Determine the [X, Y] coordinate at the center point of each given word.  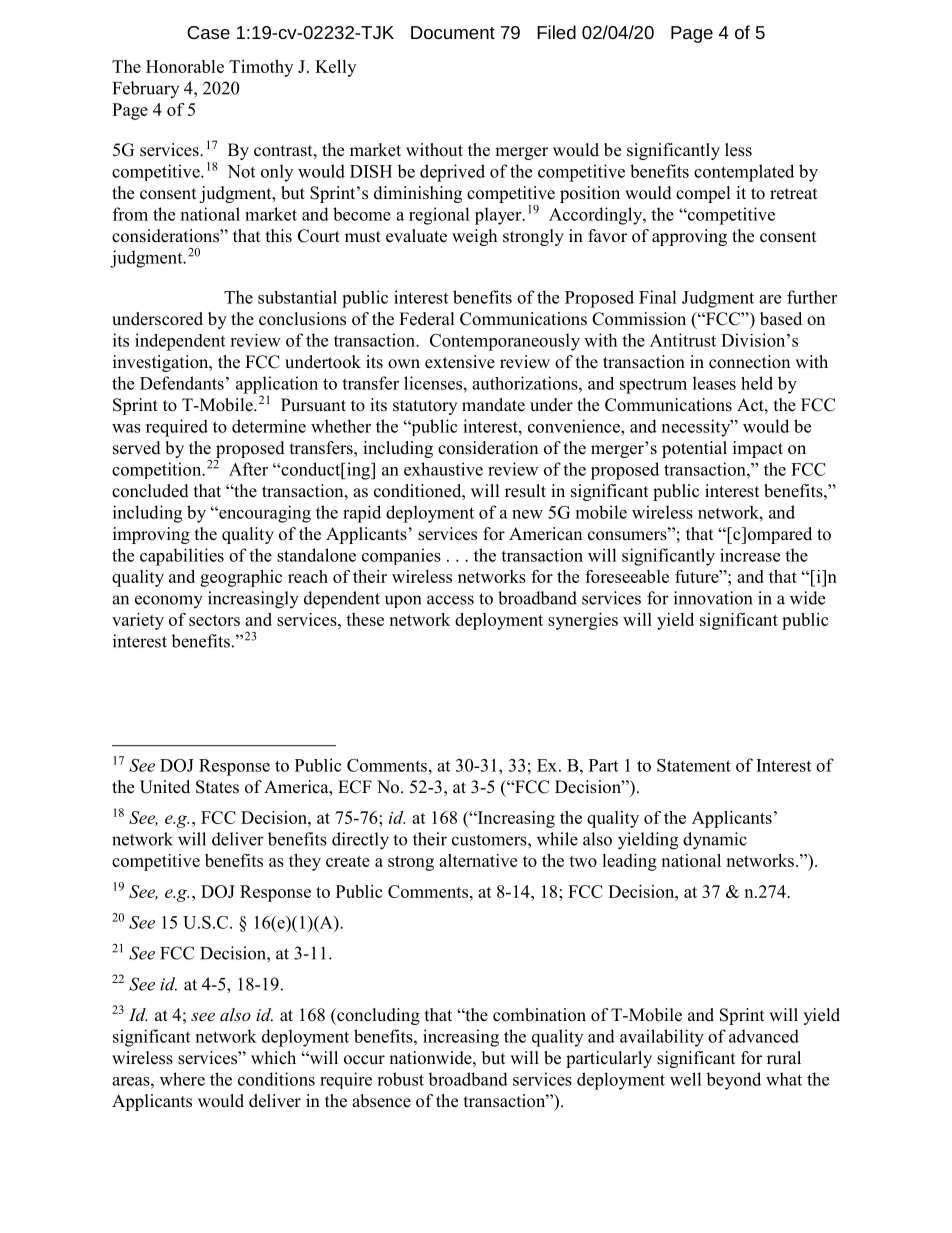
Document [453, 32]
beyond [733, 1081]
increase [750, 555]
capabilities [182, 557]
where [182, 1079]
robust [400, 1079]
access [450, 600]
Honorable [185, 66]
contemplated [744, 173]
